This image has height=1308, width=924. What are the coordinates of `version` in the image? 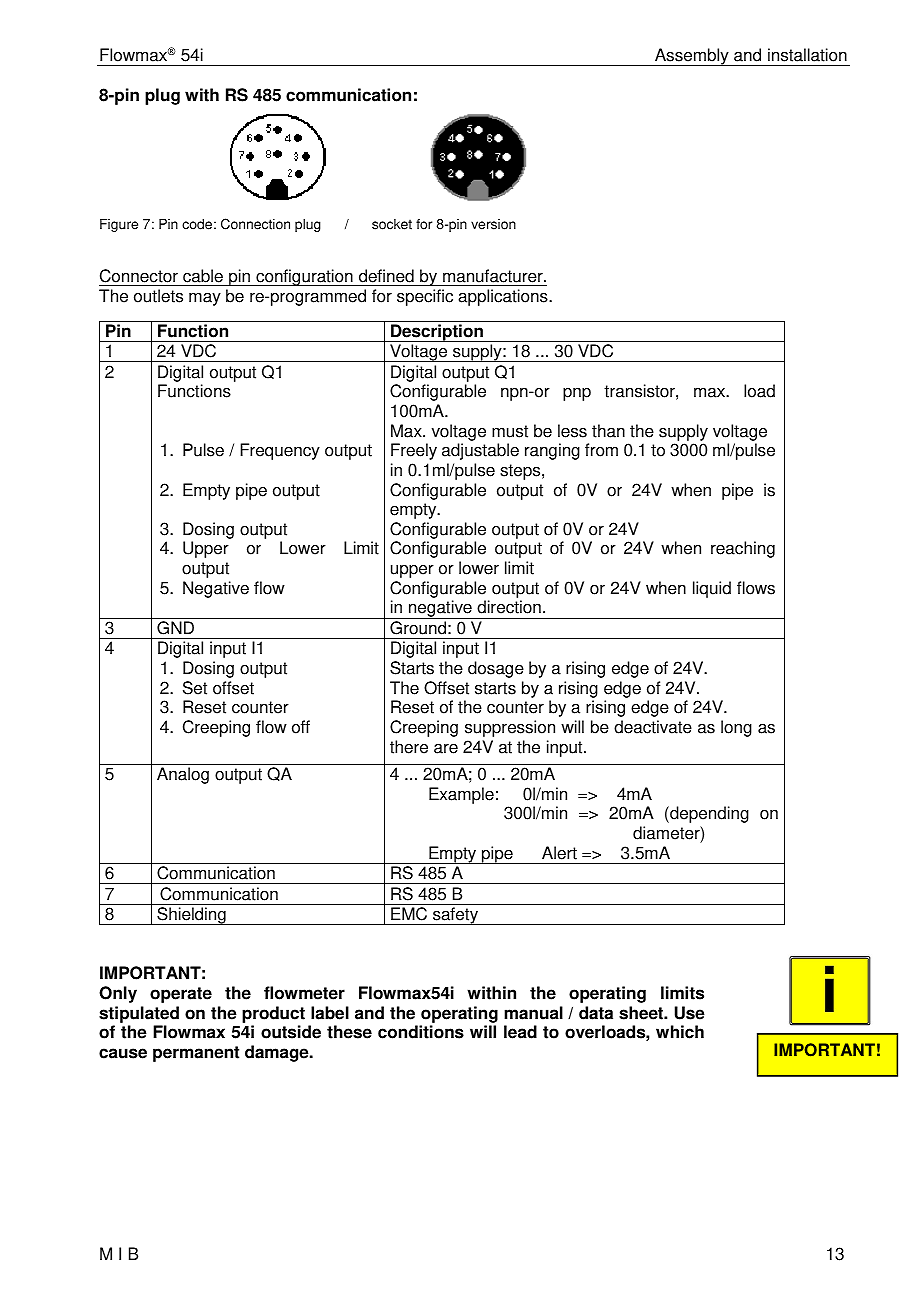 It's located at (493, 224).
